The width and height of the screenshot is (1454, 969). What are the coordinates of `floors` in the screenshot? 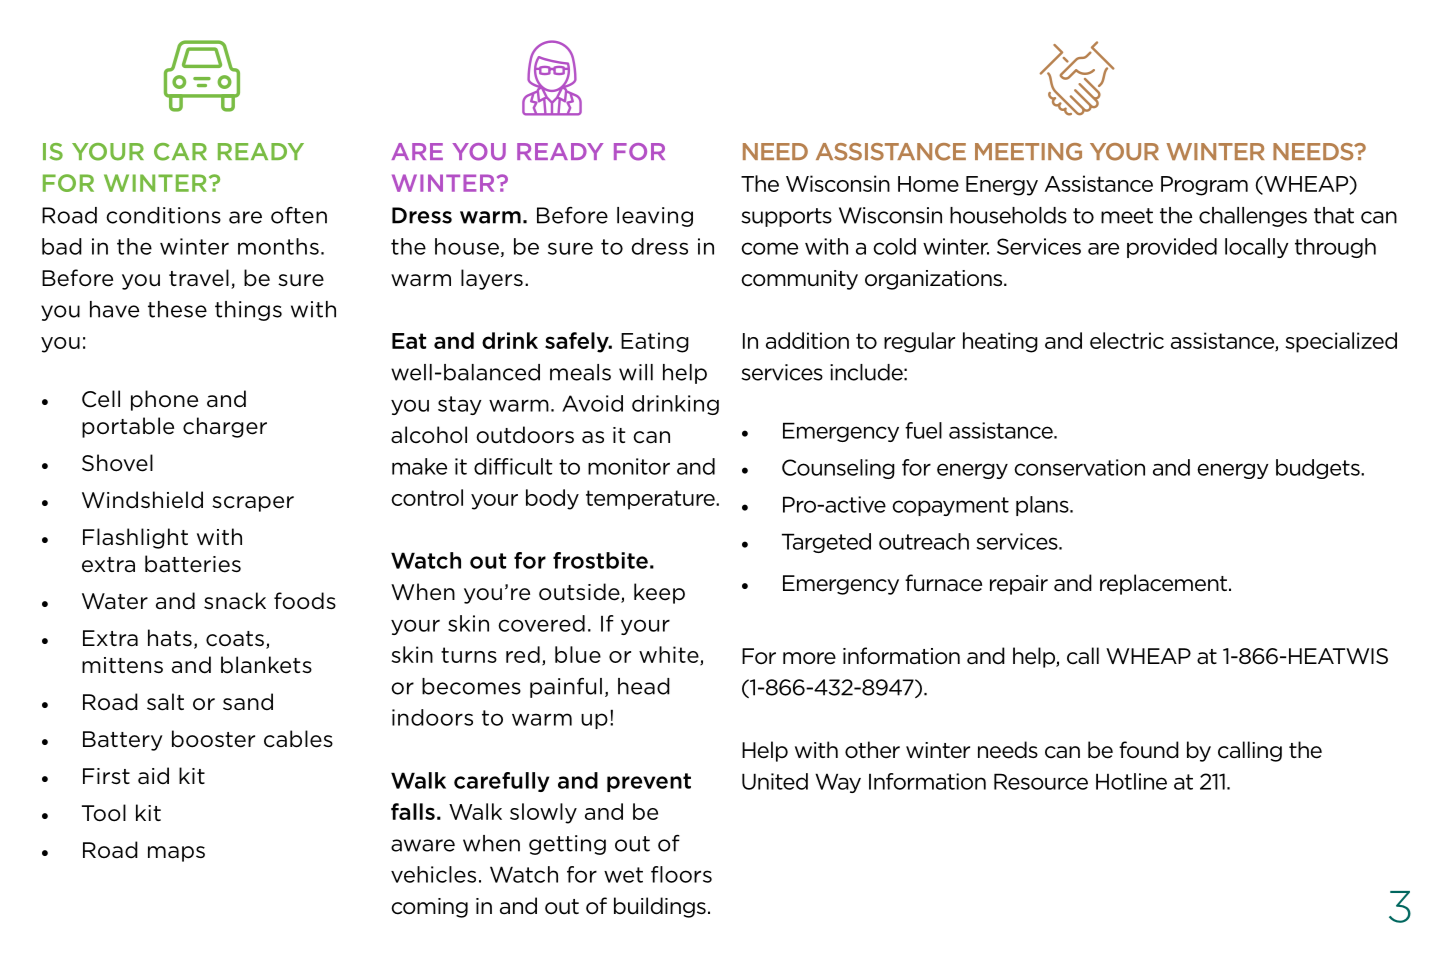 It's located at (681, 874).
